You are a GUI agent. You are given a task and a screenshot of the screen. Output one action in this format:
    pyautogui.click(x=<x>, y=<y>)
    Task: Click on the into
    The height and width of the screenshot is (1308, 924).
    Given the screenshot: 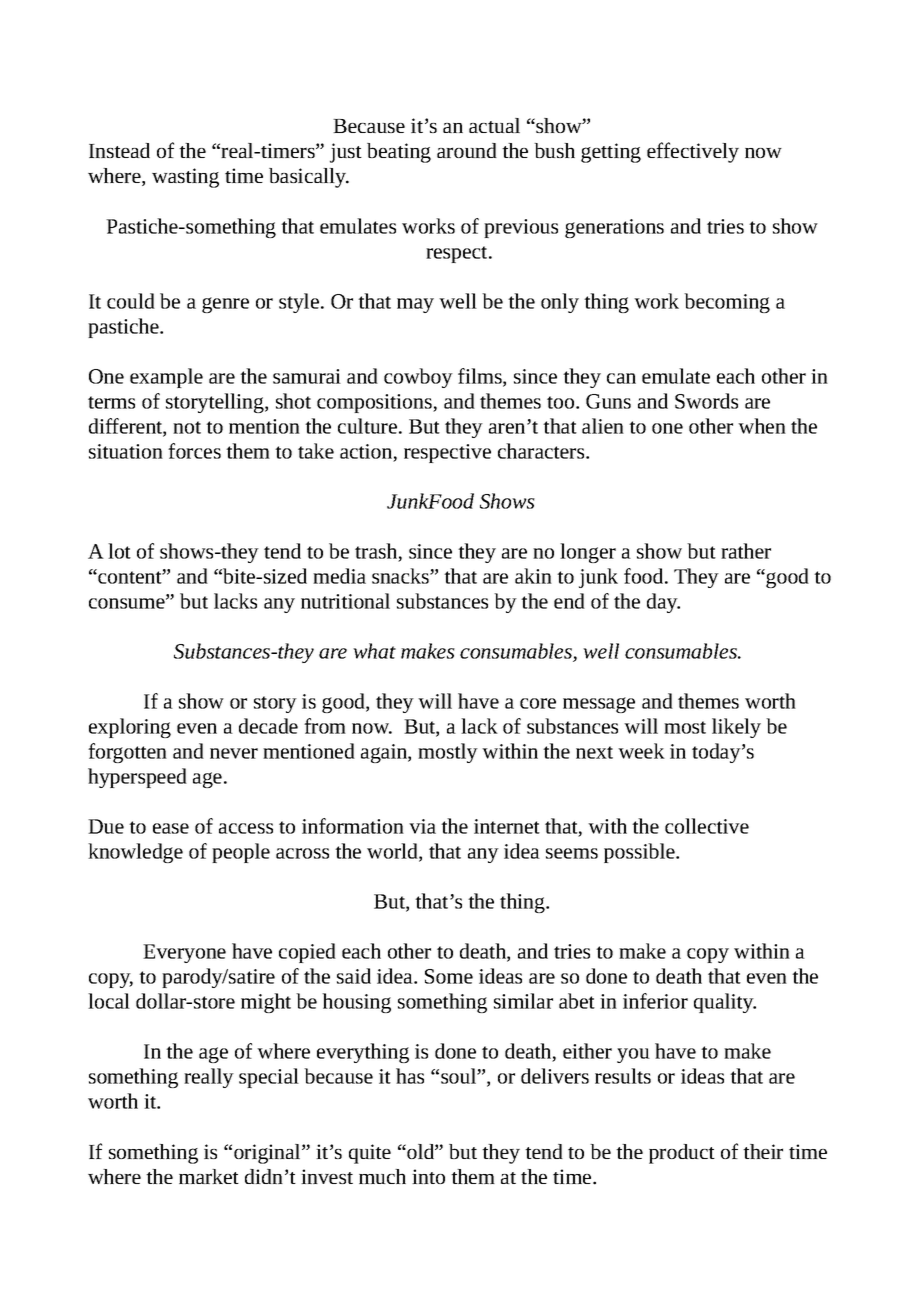 What is the action you would take?
    pyautogui.click(x=428, y=1176)
